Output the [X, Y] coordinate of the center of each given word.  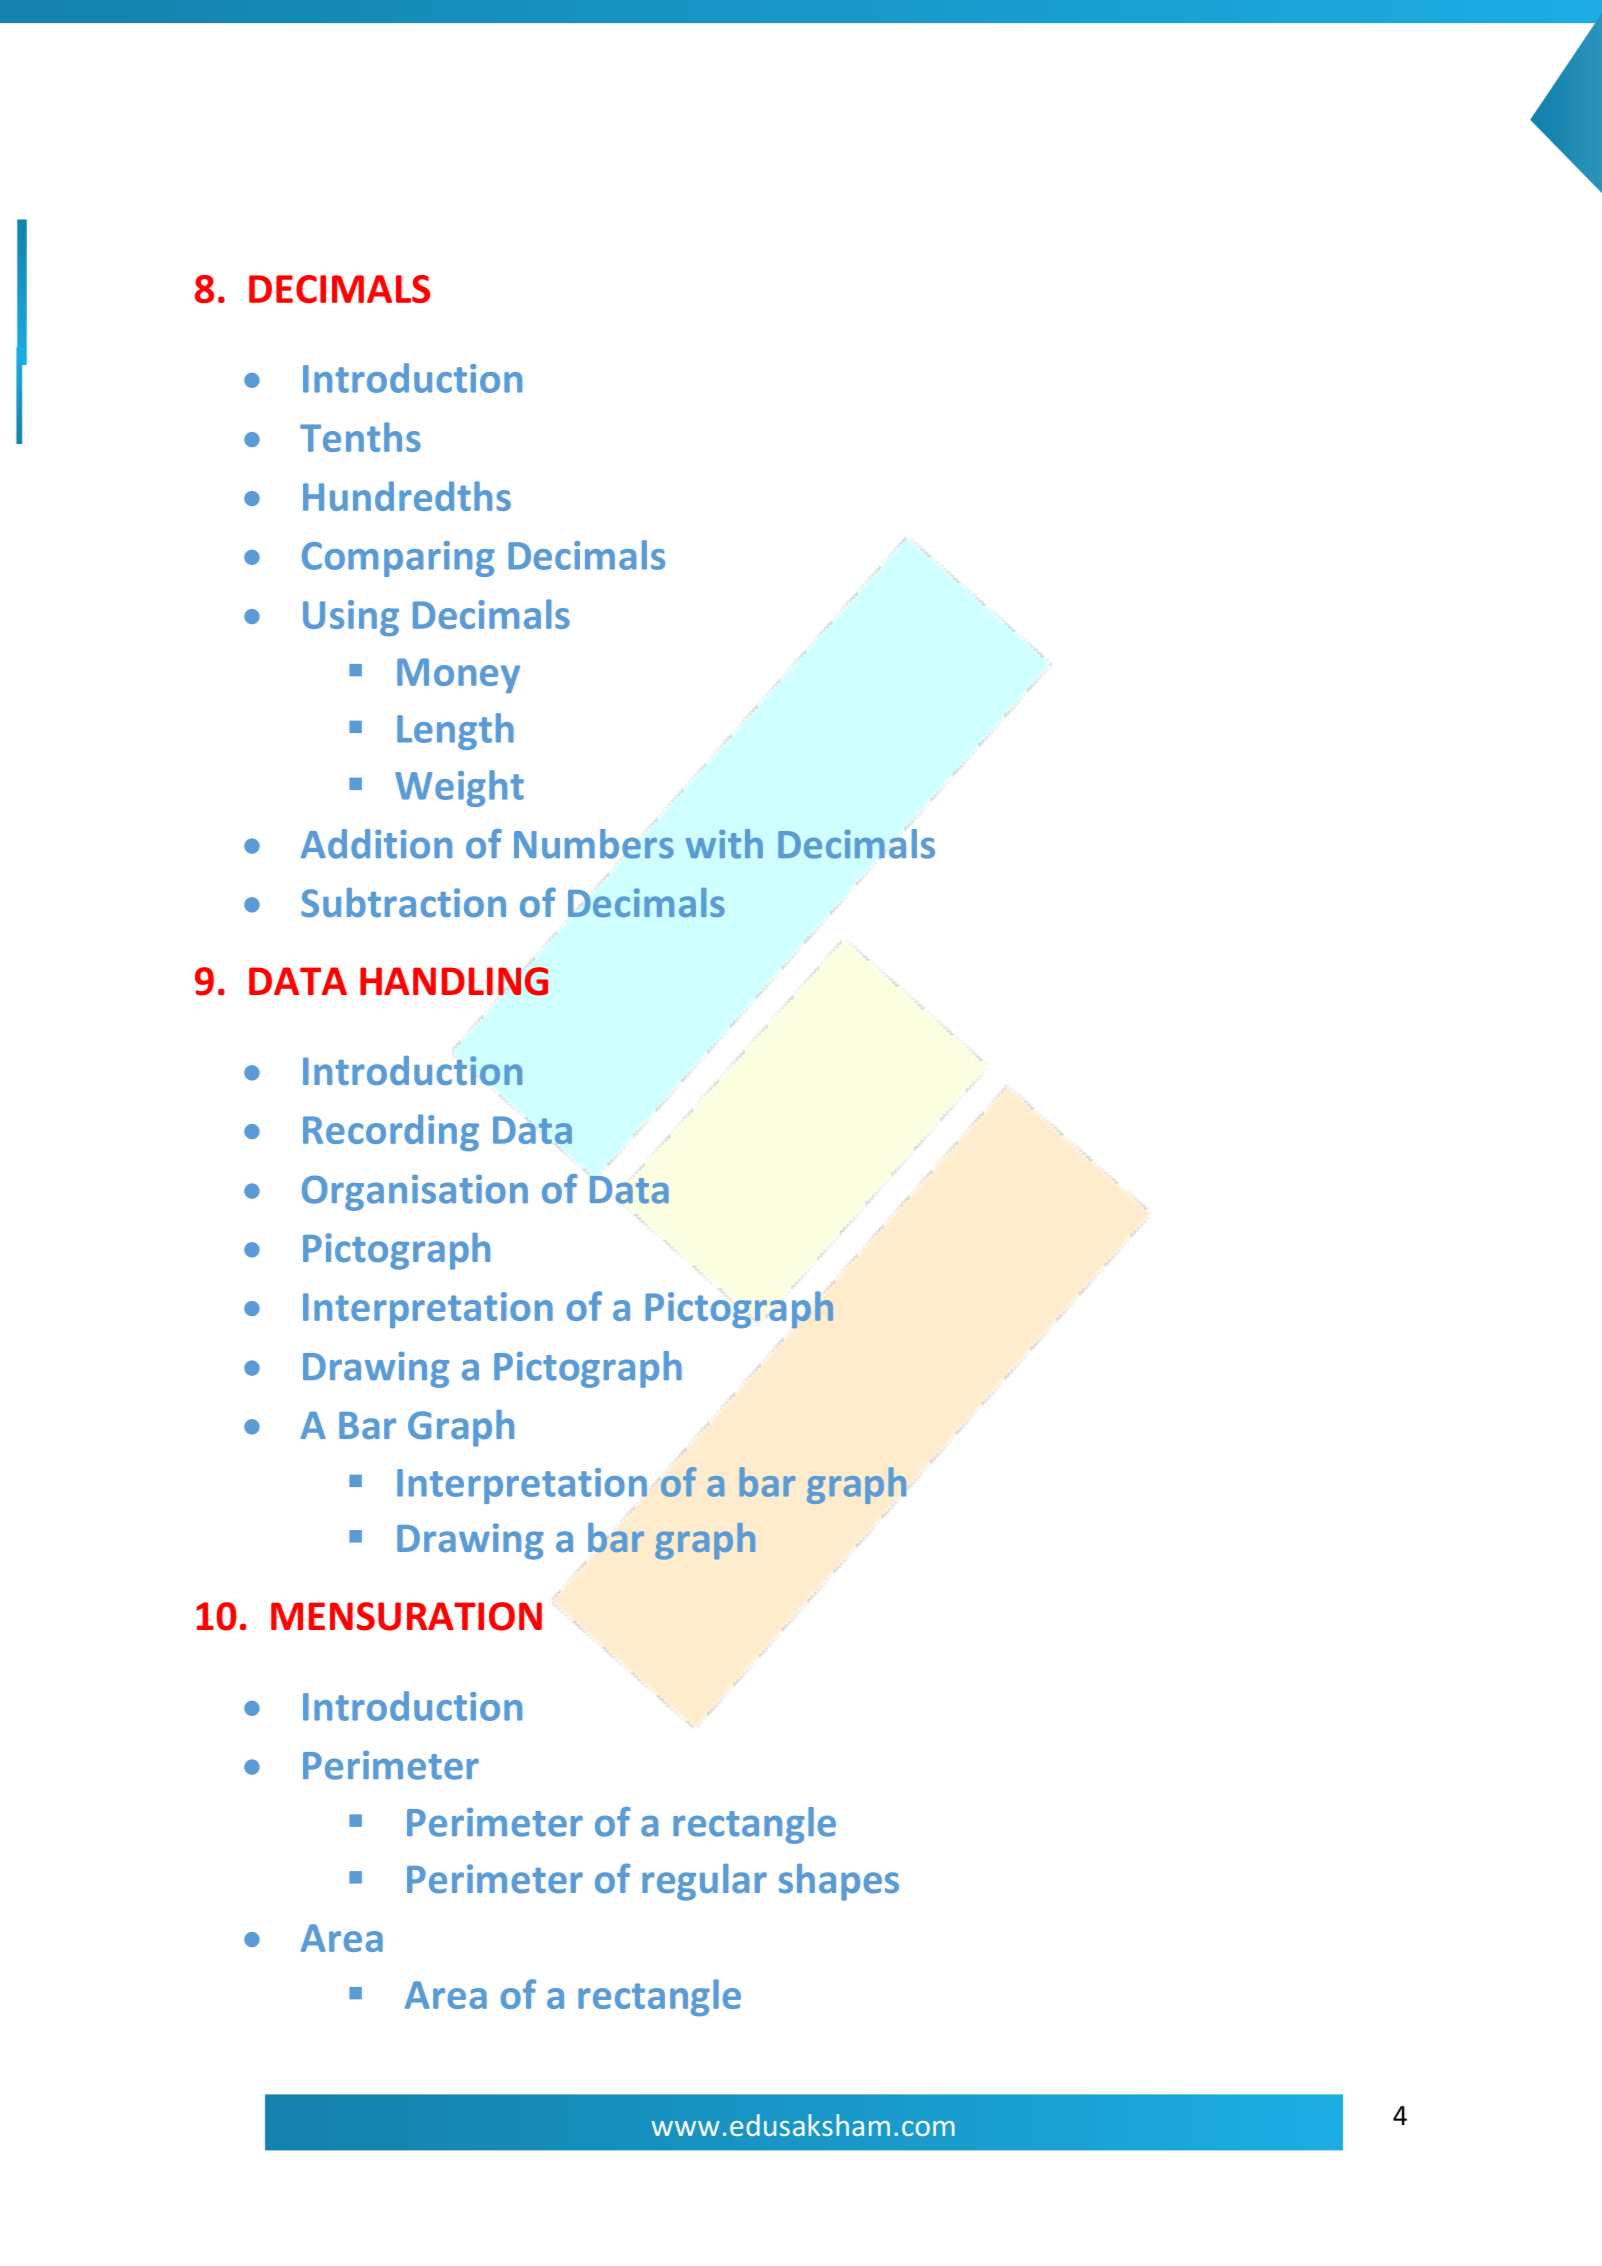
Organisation [415, 1193]
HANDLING [454, 981]
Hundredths [407, 496]
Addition [376, 844]
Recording [391, 1132]
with [724, 844]
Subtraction [403, 902]
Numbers [594, 844]
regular [704, 1882]
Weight [459, 788]
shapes [839, 1882]
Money [458, 675]
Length [455, 731]
